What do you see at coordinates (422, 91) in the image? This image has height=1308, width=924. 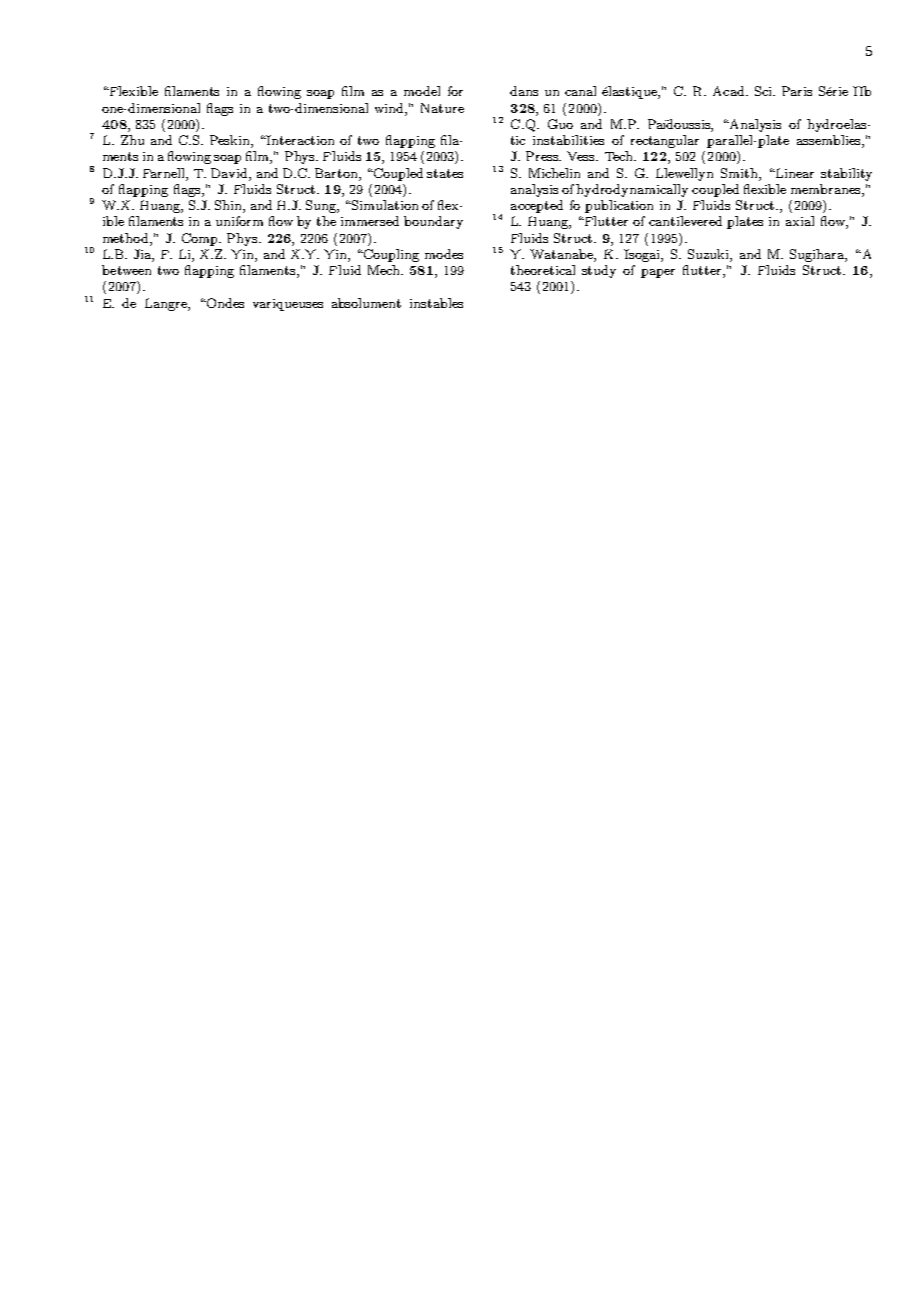 I see `model` at bounding box center [422, 91].
